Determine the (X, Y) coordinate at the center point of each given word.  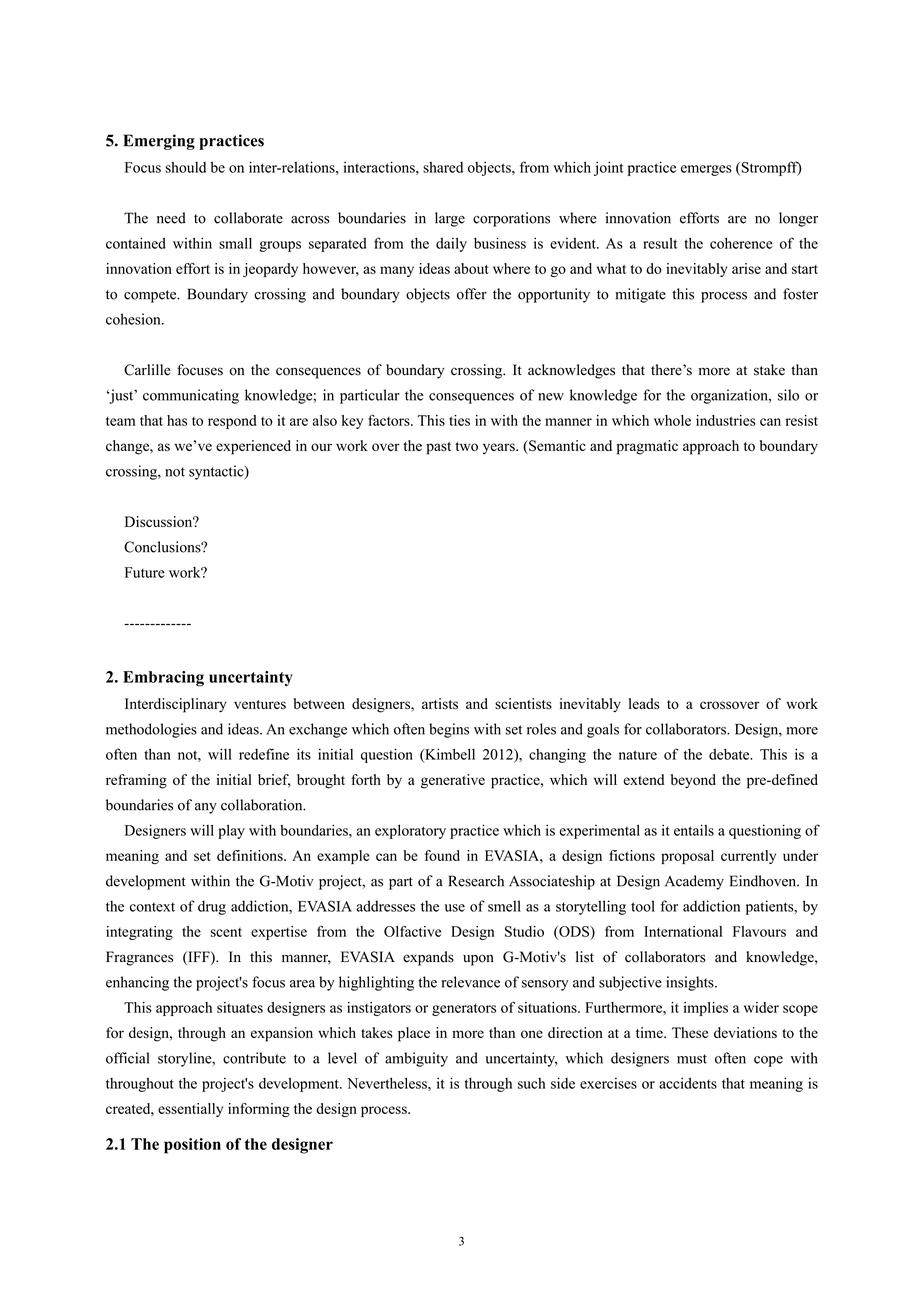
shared (443, 167)
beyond (693, 781)
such (531, 1083)
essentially (190, 1110)
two (466, 446)
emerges (706, 170)
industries (726, 420)
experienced (253, 447)
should (186, 167)
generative (453, 781)
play (231, 831)
